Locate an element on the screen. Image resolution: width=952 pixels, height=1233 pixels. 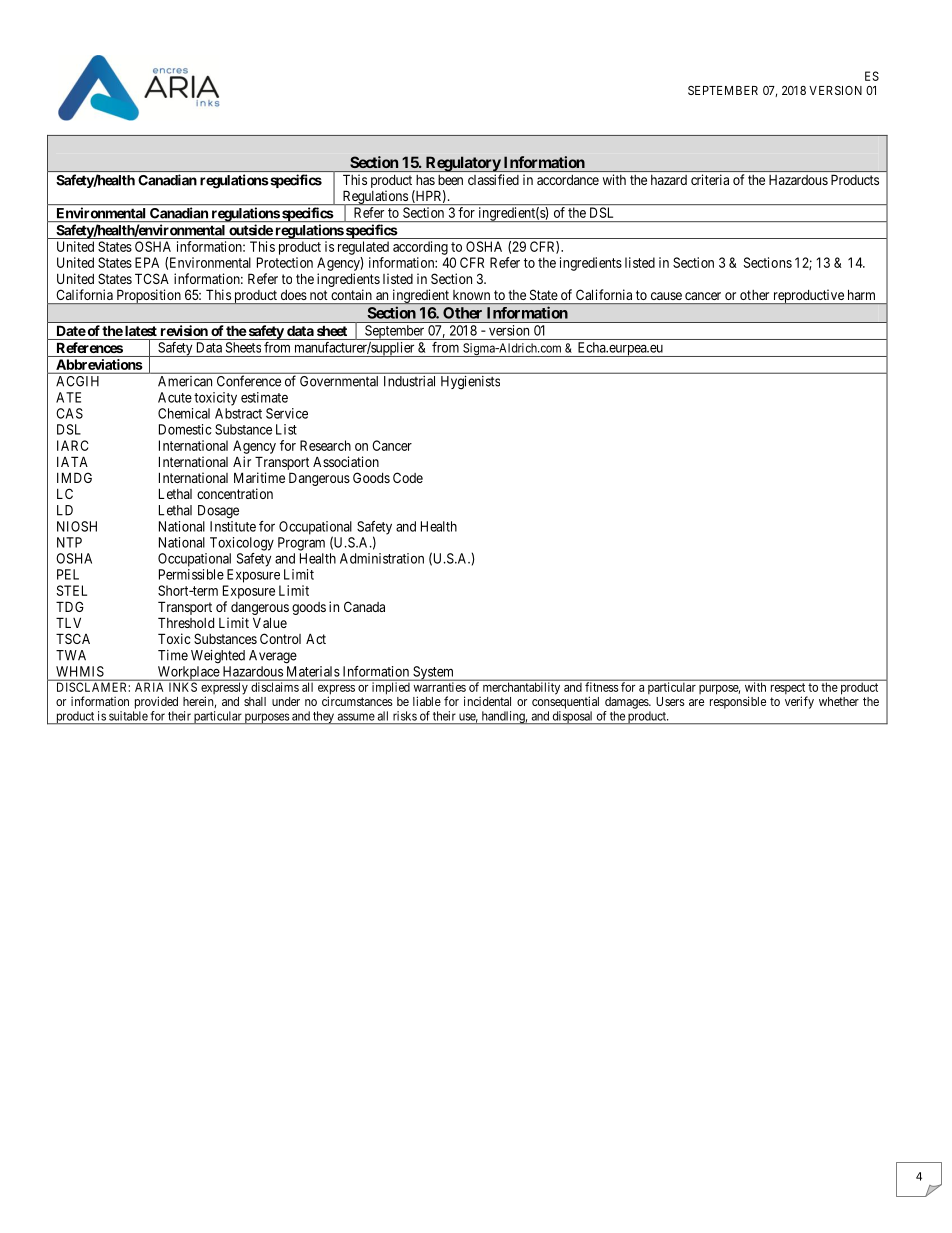
incidental is located at coordinates (487, 701).
